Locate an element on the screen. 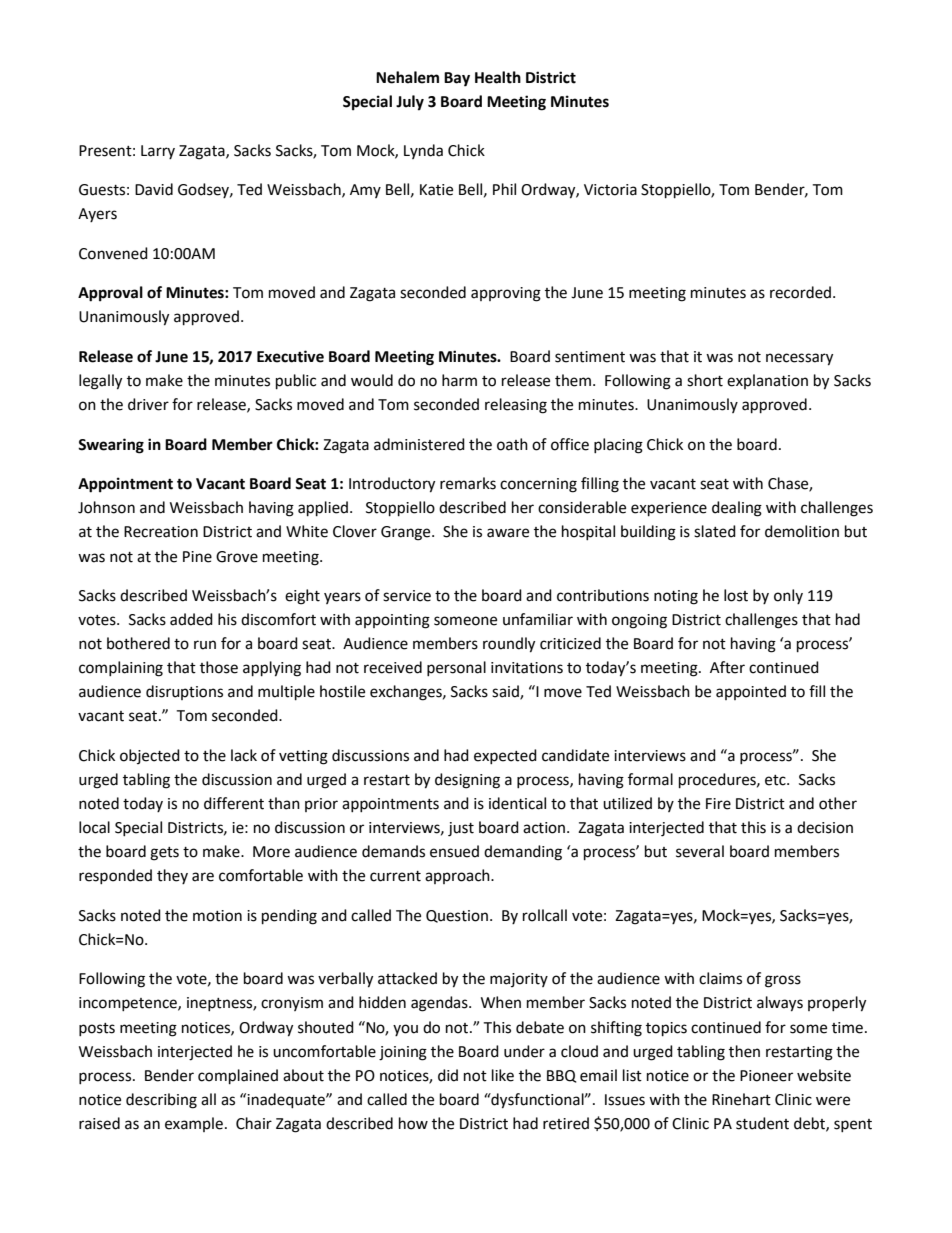 The image size is (952, 1233). Larry is located at coordinates (158, 152).
